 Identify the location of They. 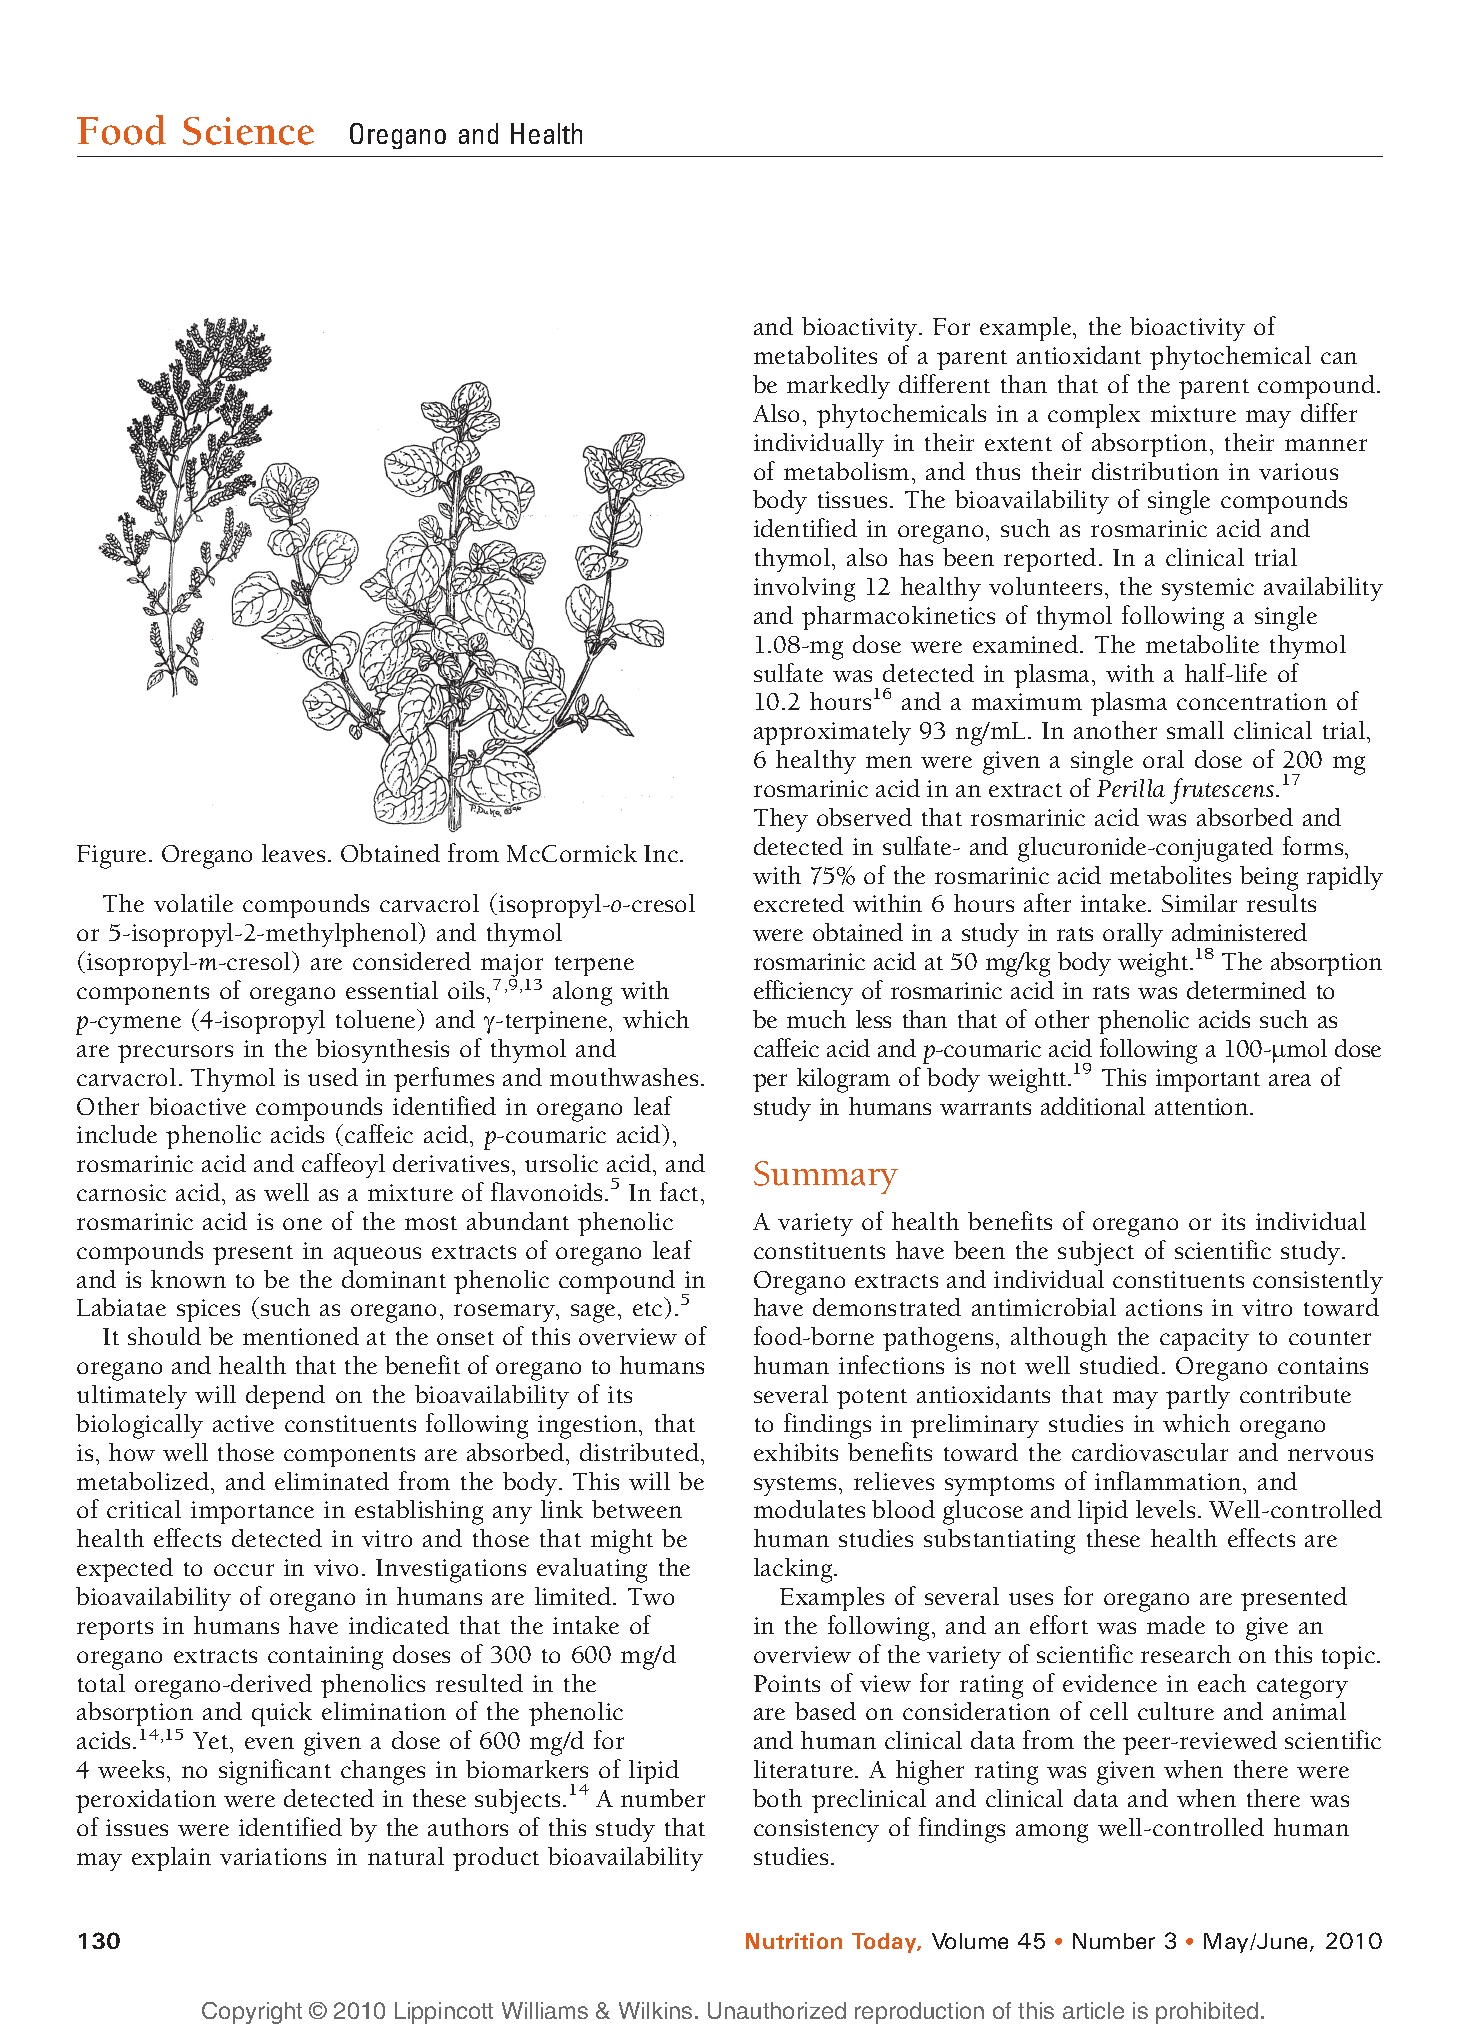
(781, 820).
